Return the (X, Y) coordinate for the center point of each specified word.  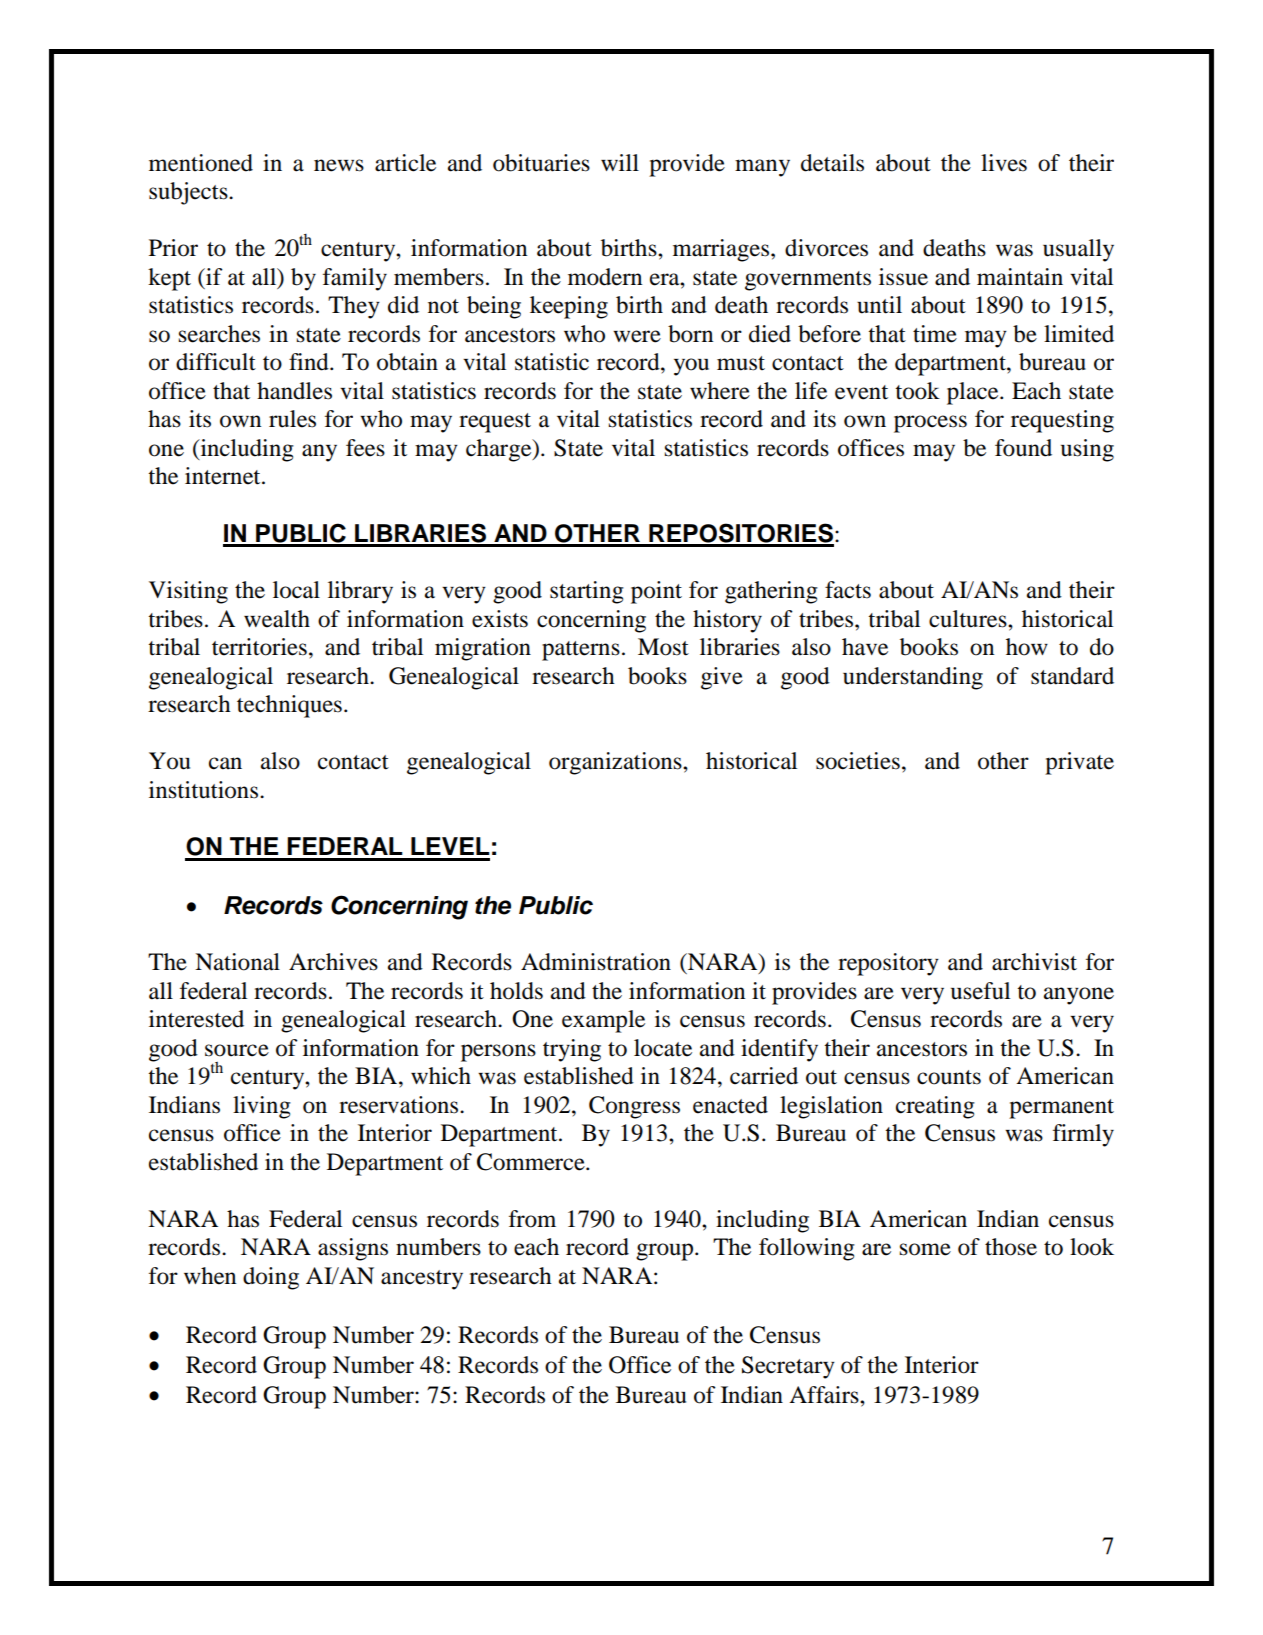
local (296, 590)
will (620, 162)
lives (1004, 163)
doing (271, 1278)
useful (980, 991)
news (339, 165)
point (656, 592)
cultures (969, 619)
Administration (596, 962)
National (237, 962)
